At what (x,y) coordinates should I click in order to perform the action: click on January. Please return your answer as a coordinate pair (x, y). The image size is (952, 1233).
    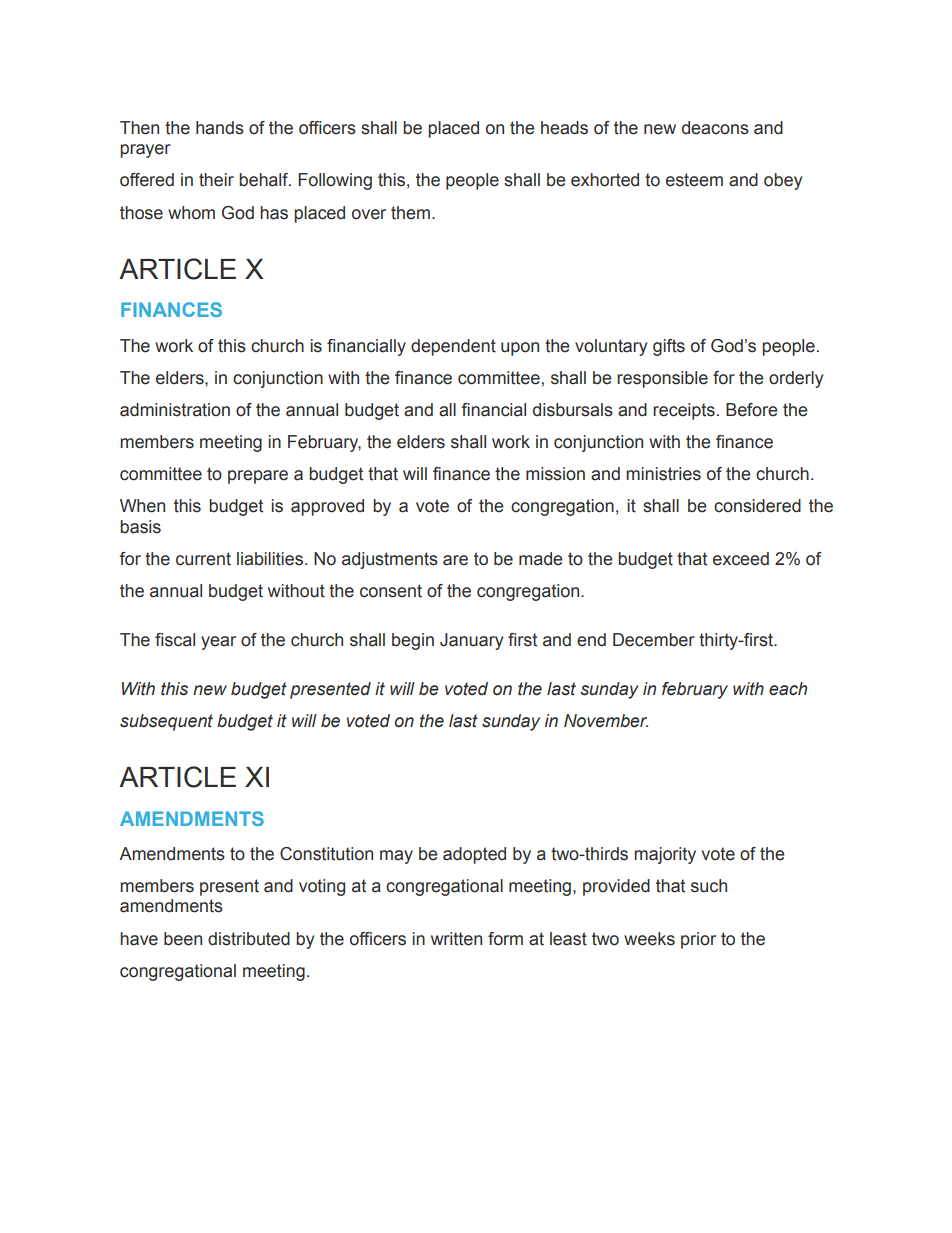
    Looking at the image, I should click on (471, 641).
